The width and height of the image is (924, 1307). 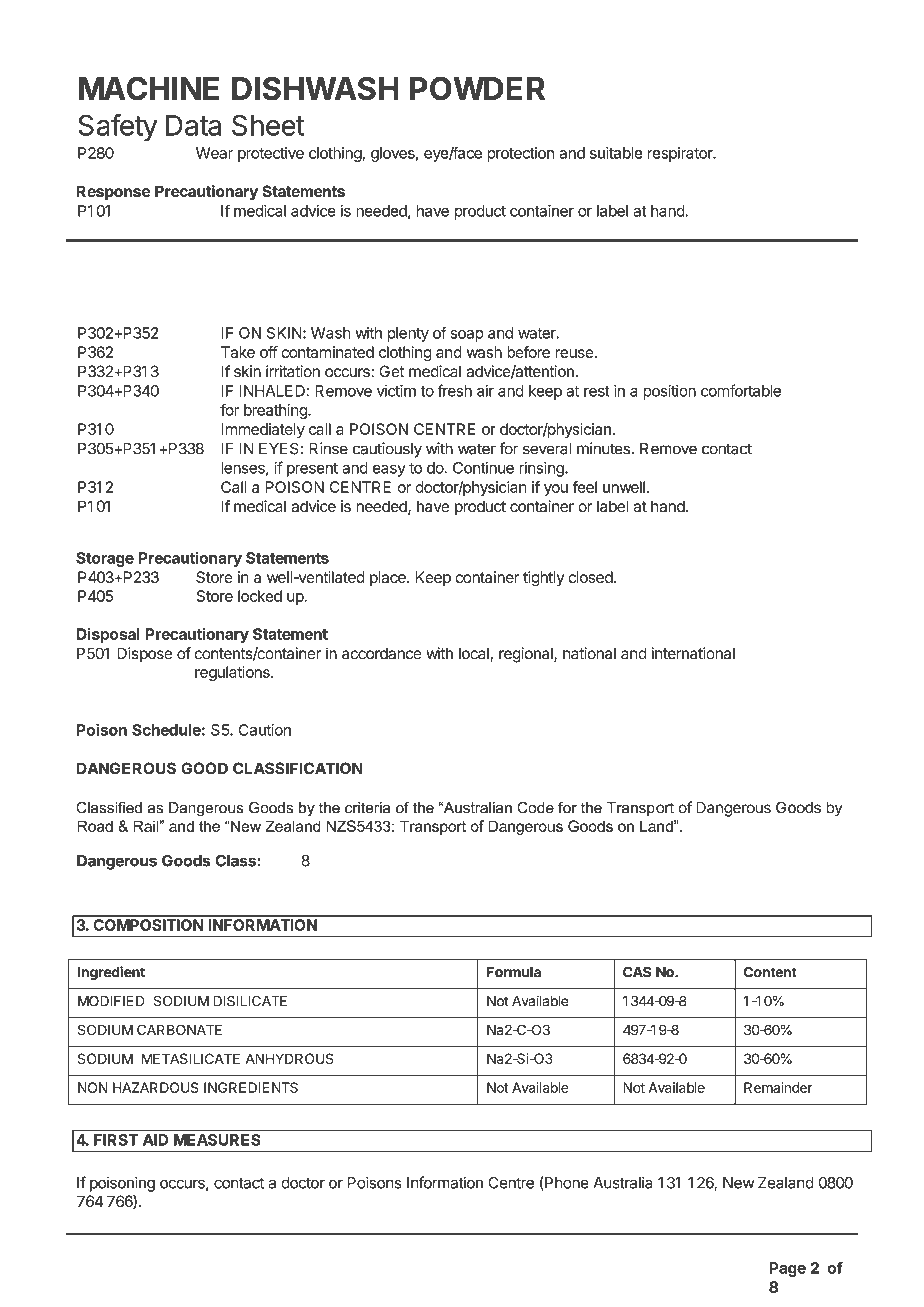 What do you see at coordinates (193, 125) in the image?
I see `Data` at bounding box center [193, 125].
